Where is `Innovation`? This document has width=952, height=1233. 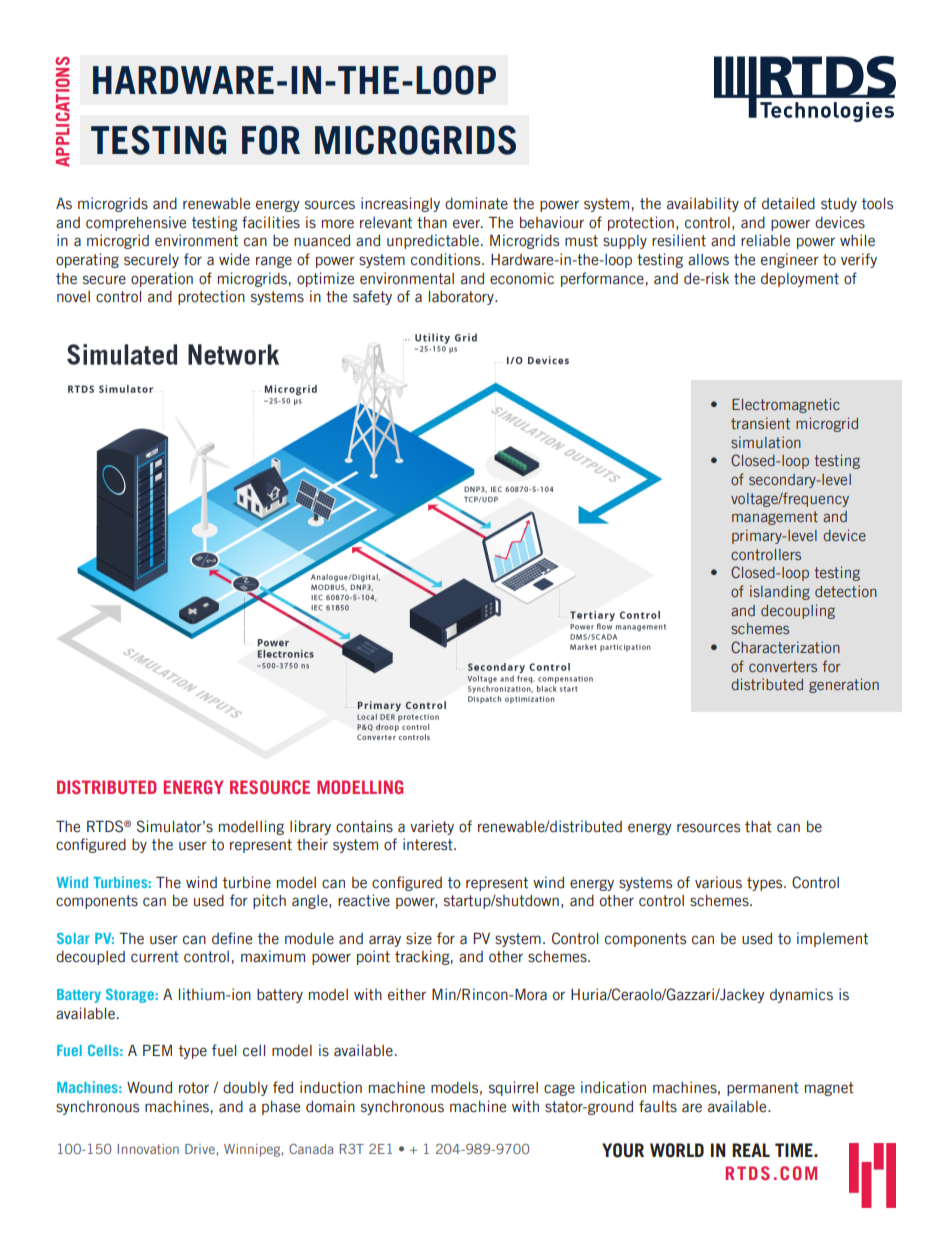
Innovation is located at coordinates (148, 1149).
